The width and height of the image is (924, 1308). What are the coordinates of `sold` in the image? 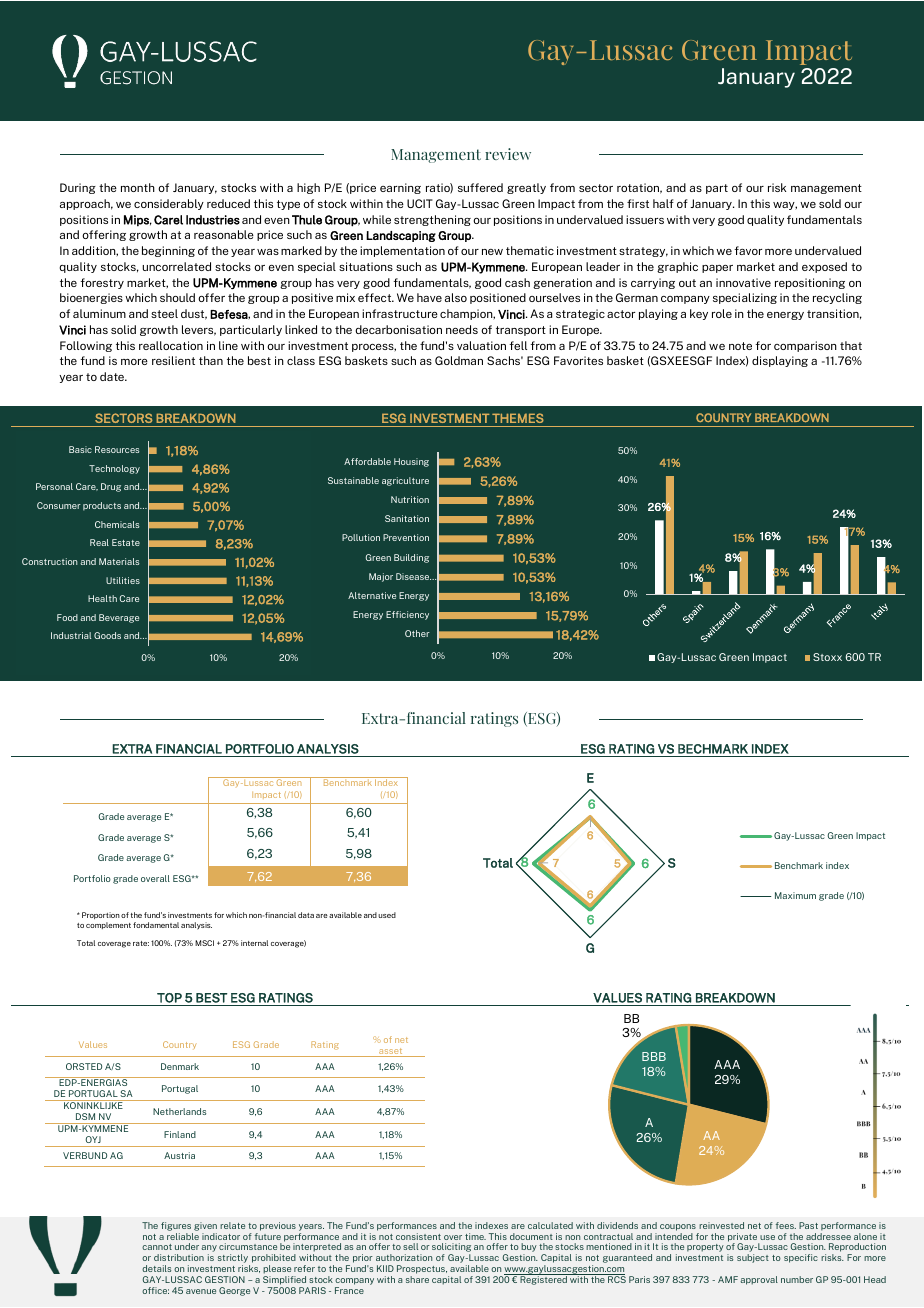 It's located at (830, 203).
